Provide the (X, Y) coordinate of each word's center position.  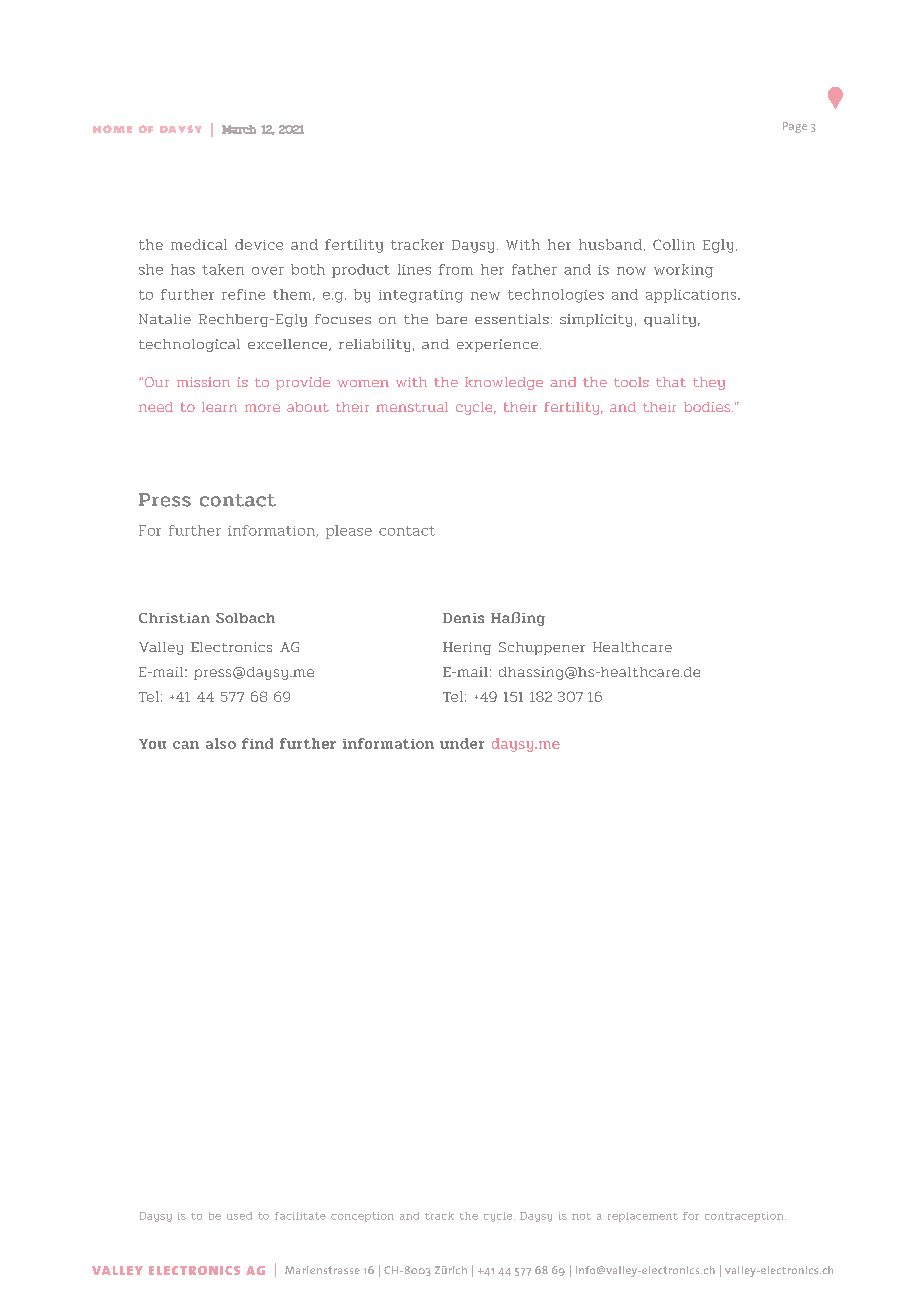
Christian (174, 618)
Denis (463, 618)
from (456, 269)
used (239, 1216)
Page (795, 127)
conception (362, 1217)
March (239, 129)
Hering (467, 648)
